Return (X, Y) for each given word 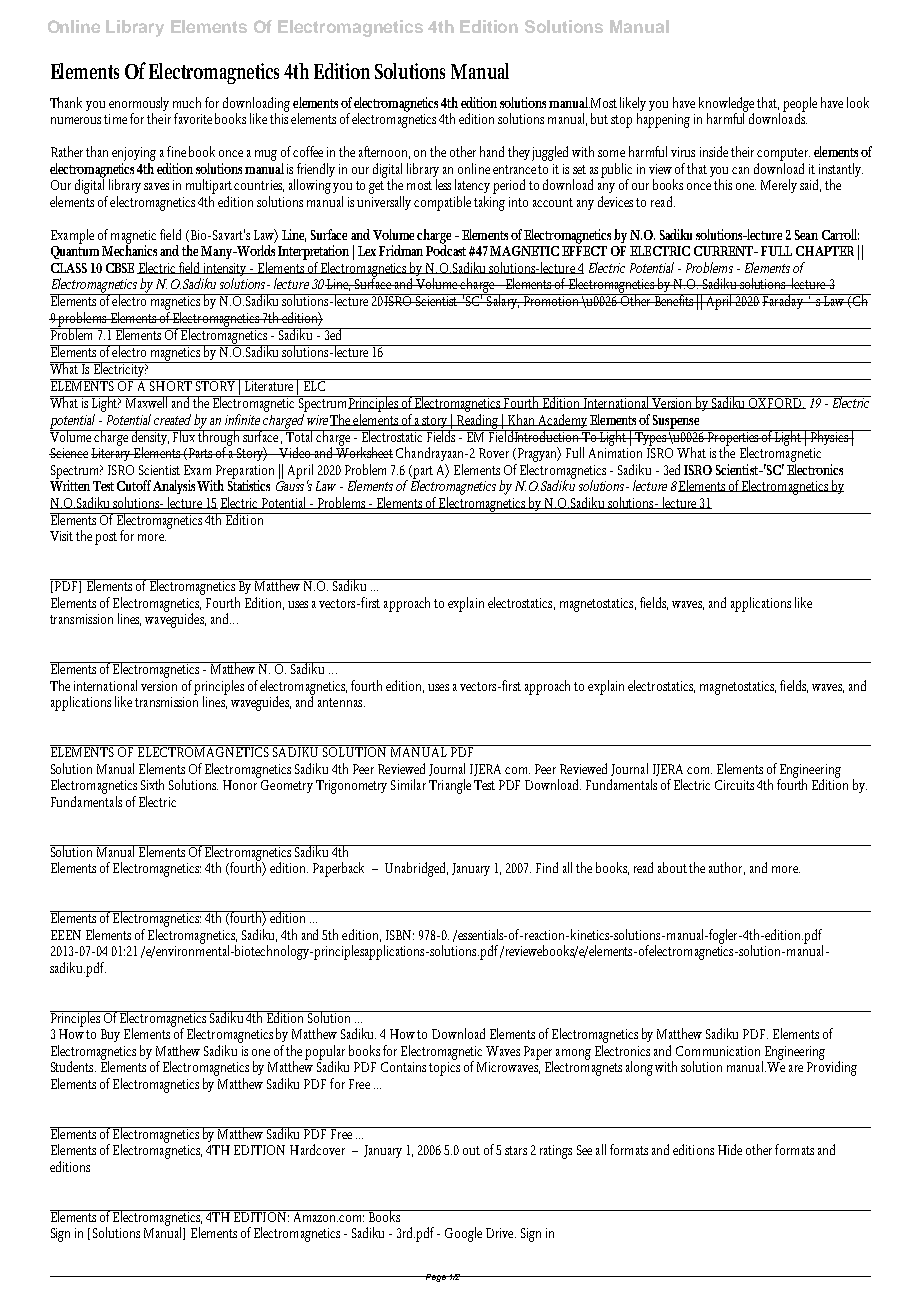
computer (783, 154)
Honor (240, 785)
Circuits (736, 785)
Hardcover (317, 1149)
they (520, 153)
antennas (341, 702)
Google (463, 1234)
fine (176, 151)
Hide (730, 1149)
